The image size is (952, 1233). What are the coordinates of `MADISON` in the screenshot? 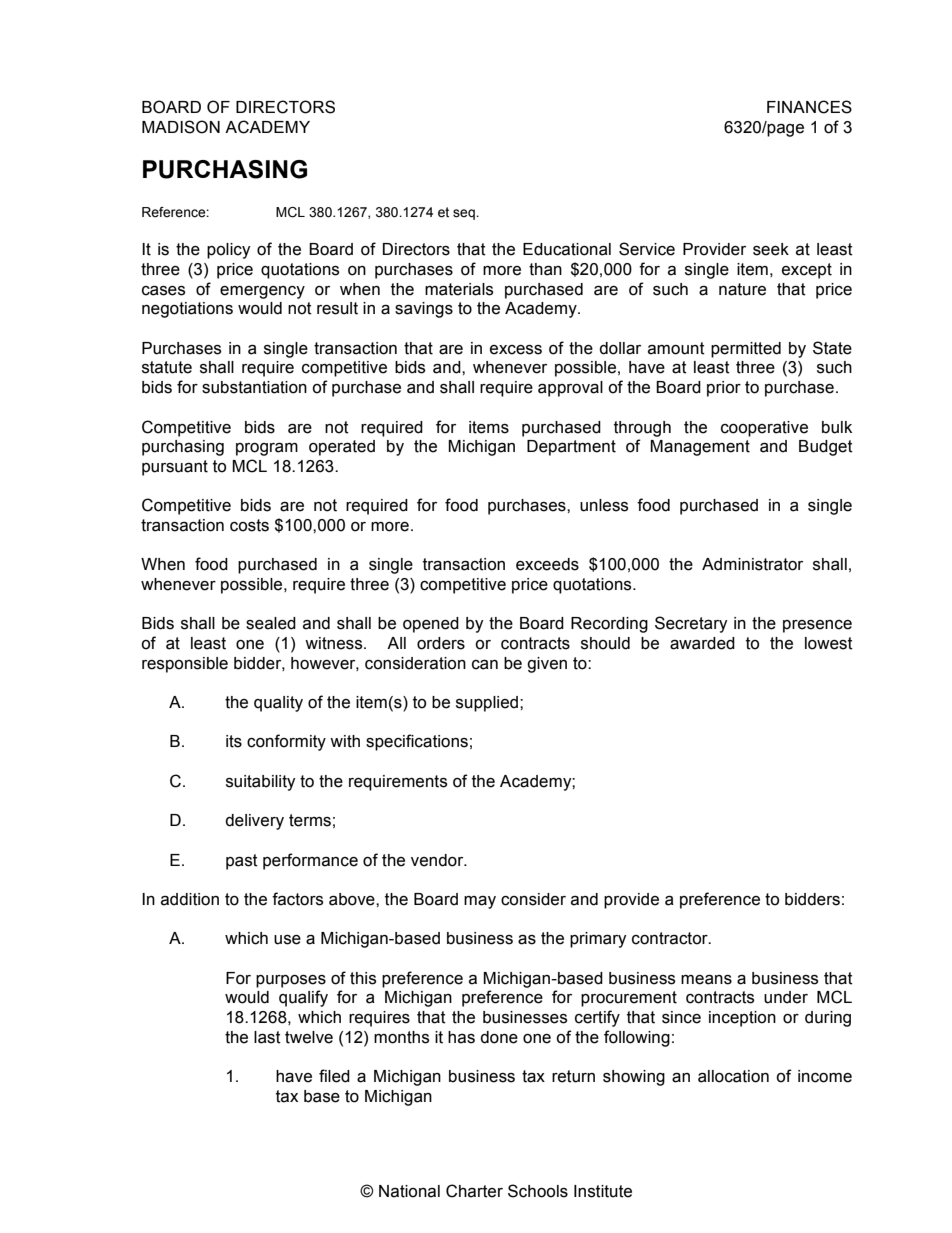 It's located at (181, 127).
